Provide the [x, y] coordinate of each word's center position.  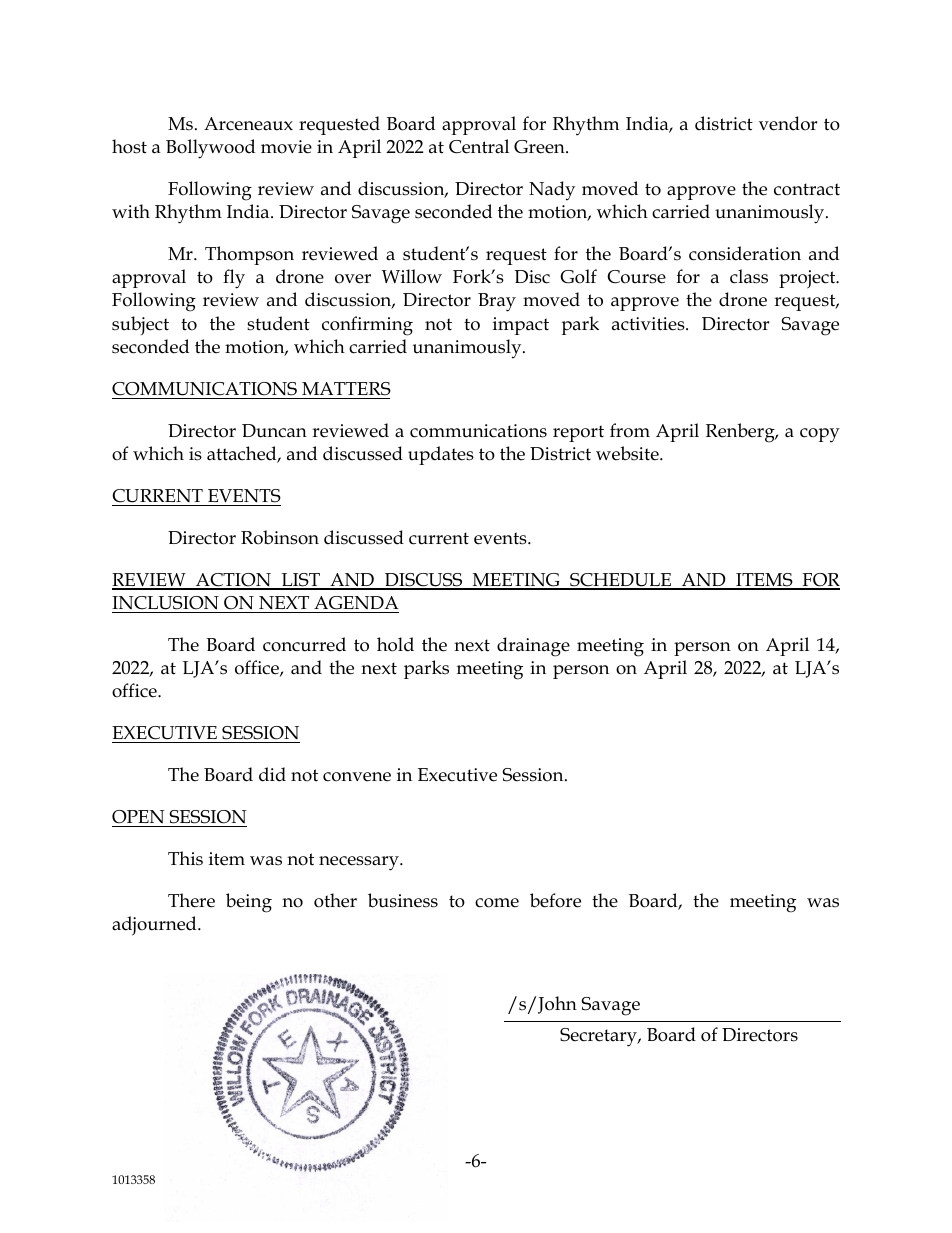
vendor [788, 123]
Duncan [274, 431]
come [497, 903]
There [191, 900]
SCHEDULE [621, 581]
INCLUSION [165, 603]
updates [441, 455]
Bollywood [210, 149]
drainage [533, 647]
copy [820, 435]
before [555, 900]
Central [479, 146]
